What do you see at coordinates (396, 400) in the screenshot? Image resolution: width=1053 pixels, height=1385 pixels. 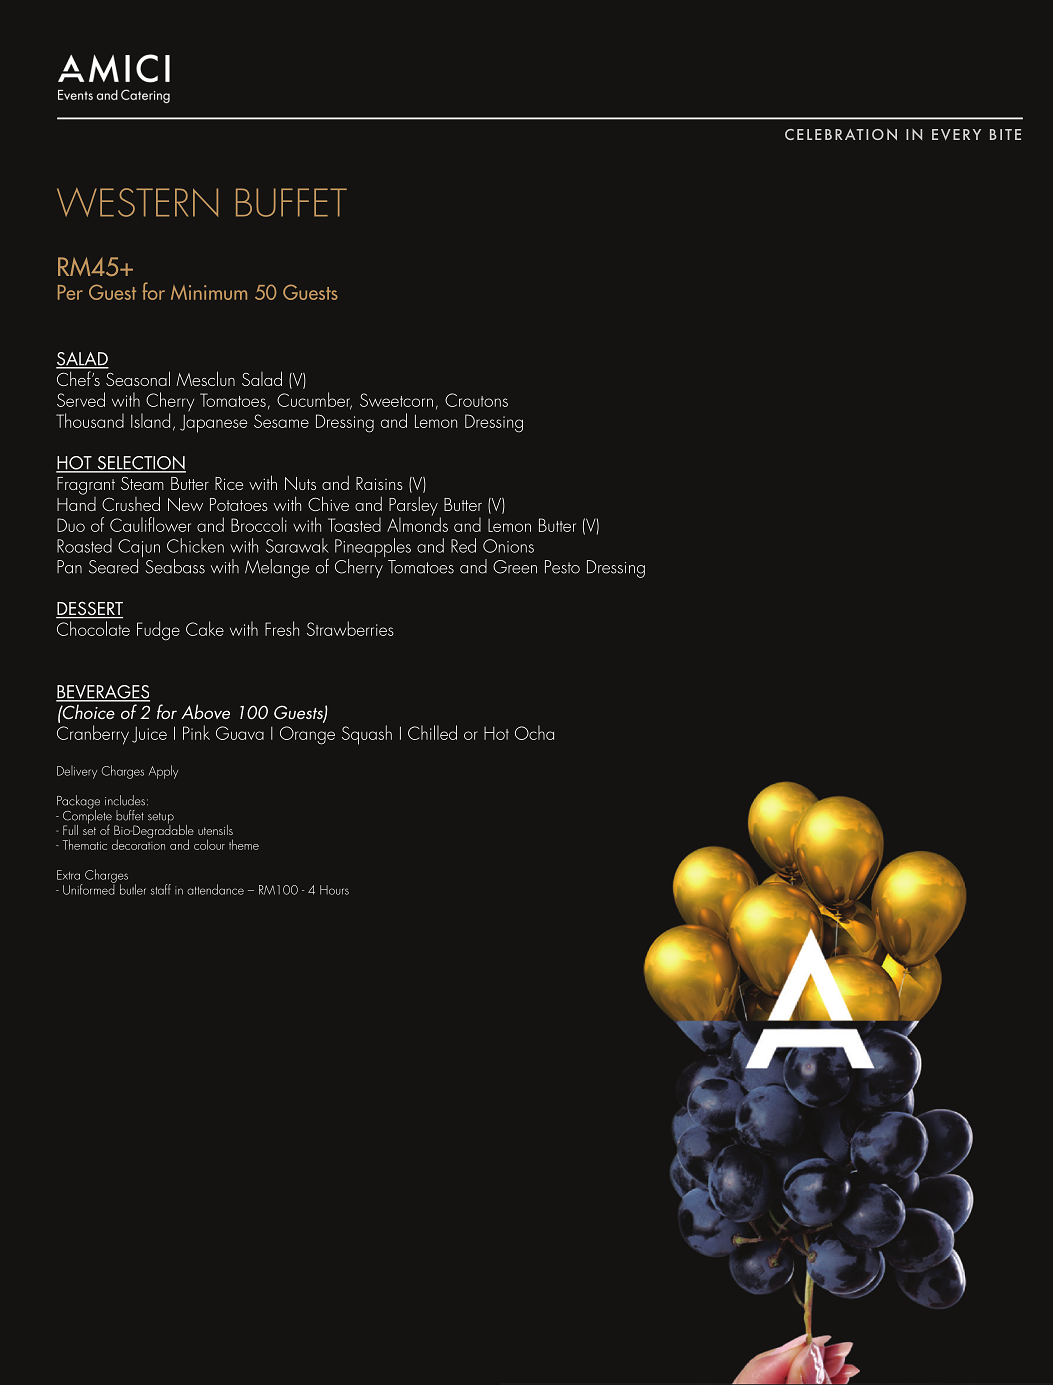 I see `Sweetcorn` at bounding box center [396, 400].
